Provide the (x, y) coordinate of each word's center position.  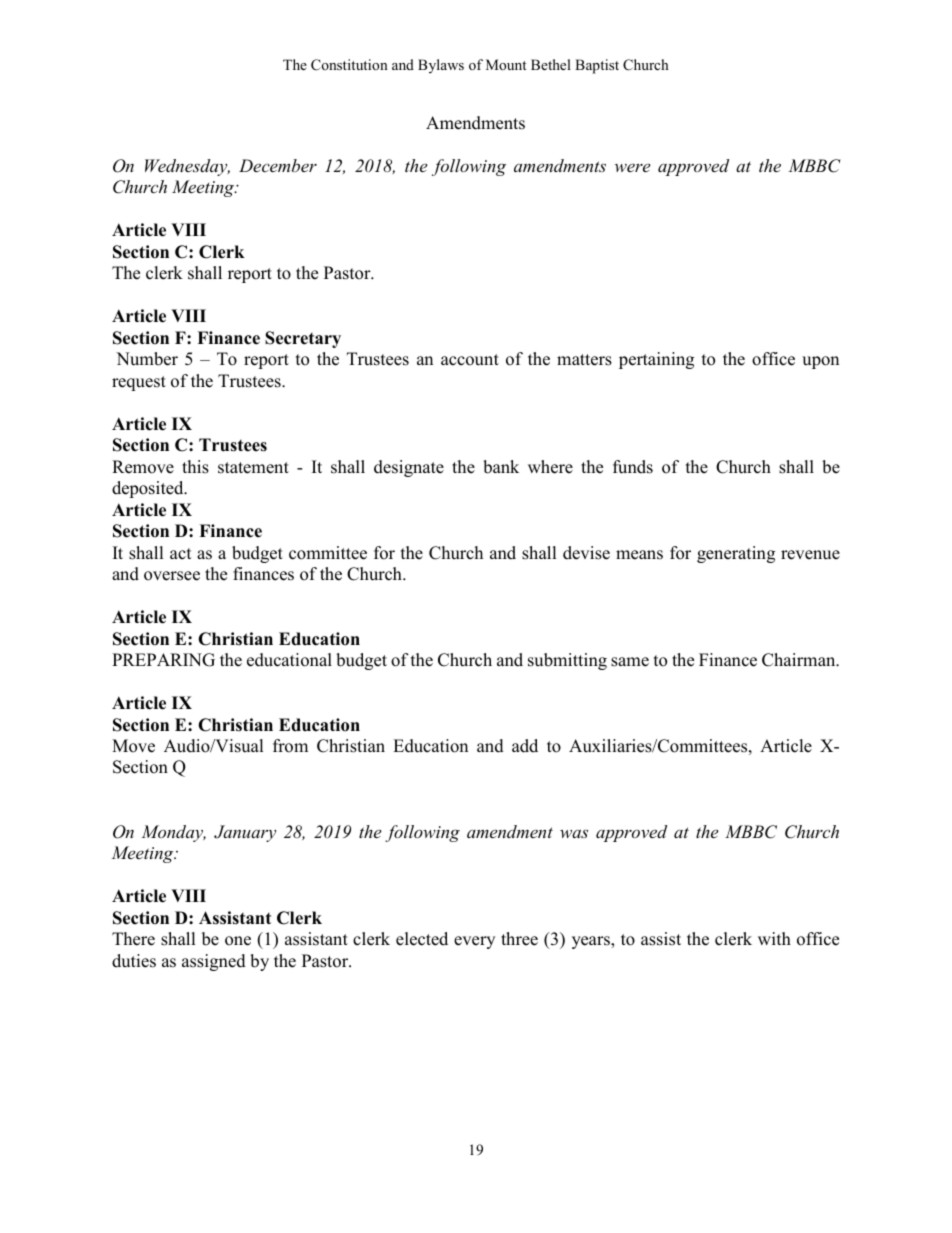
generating (736, 554)
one (238, 941)
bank (501, 467)
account (470, 360)
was (574, 833)
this (195, 467)
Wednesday (187, 167)
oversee (172, 576)
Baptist (597, 66)
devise (586, 553)
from (290, 746)
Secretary (303, 339)
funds (633, 467)
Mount (506, 64)
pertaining (656, 360)
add (525, 746)
